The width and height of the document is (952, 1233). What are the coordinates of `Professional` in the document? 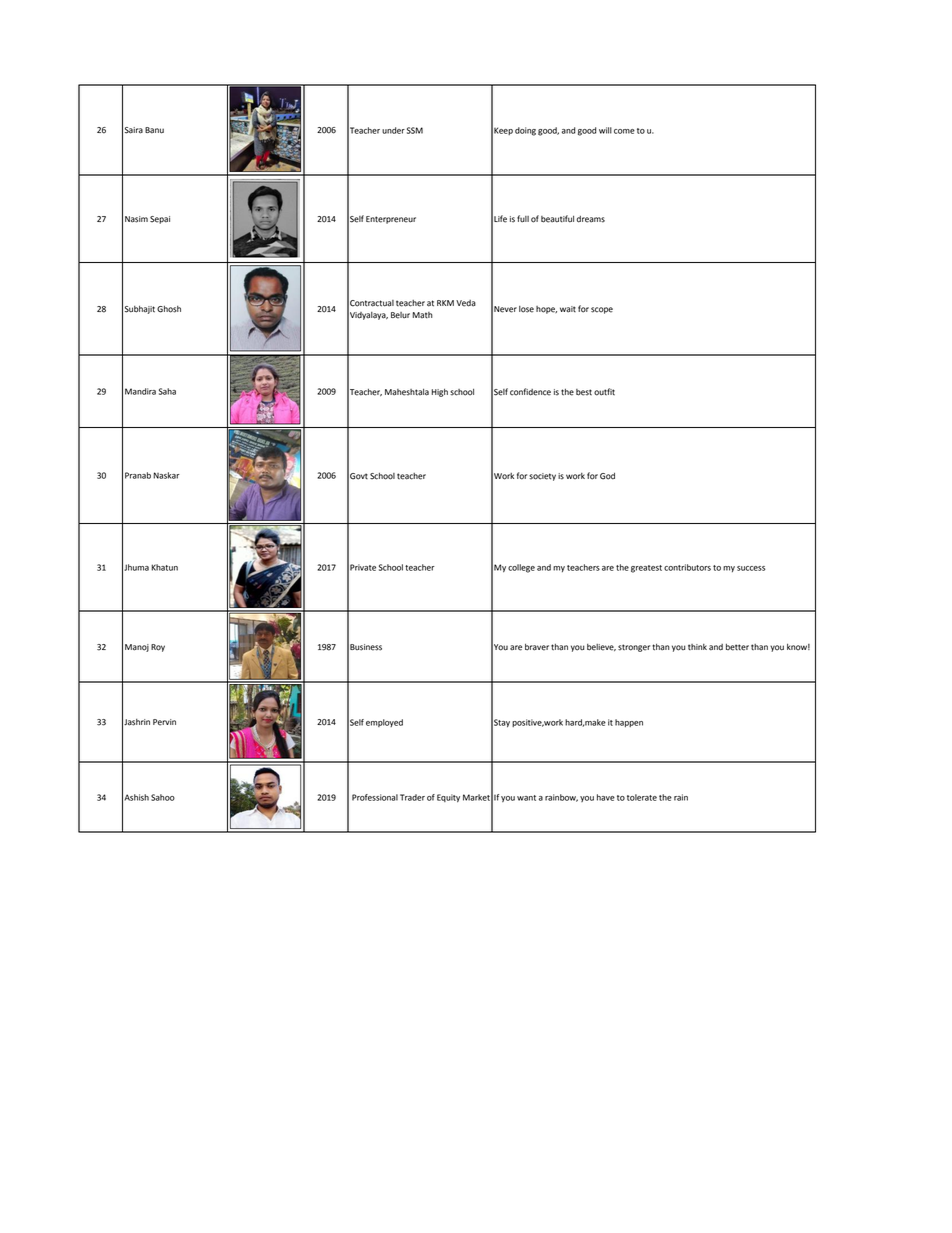 It's located at (375, 797).
